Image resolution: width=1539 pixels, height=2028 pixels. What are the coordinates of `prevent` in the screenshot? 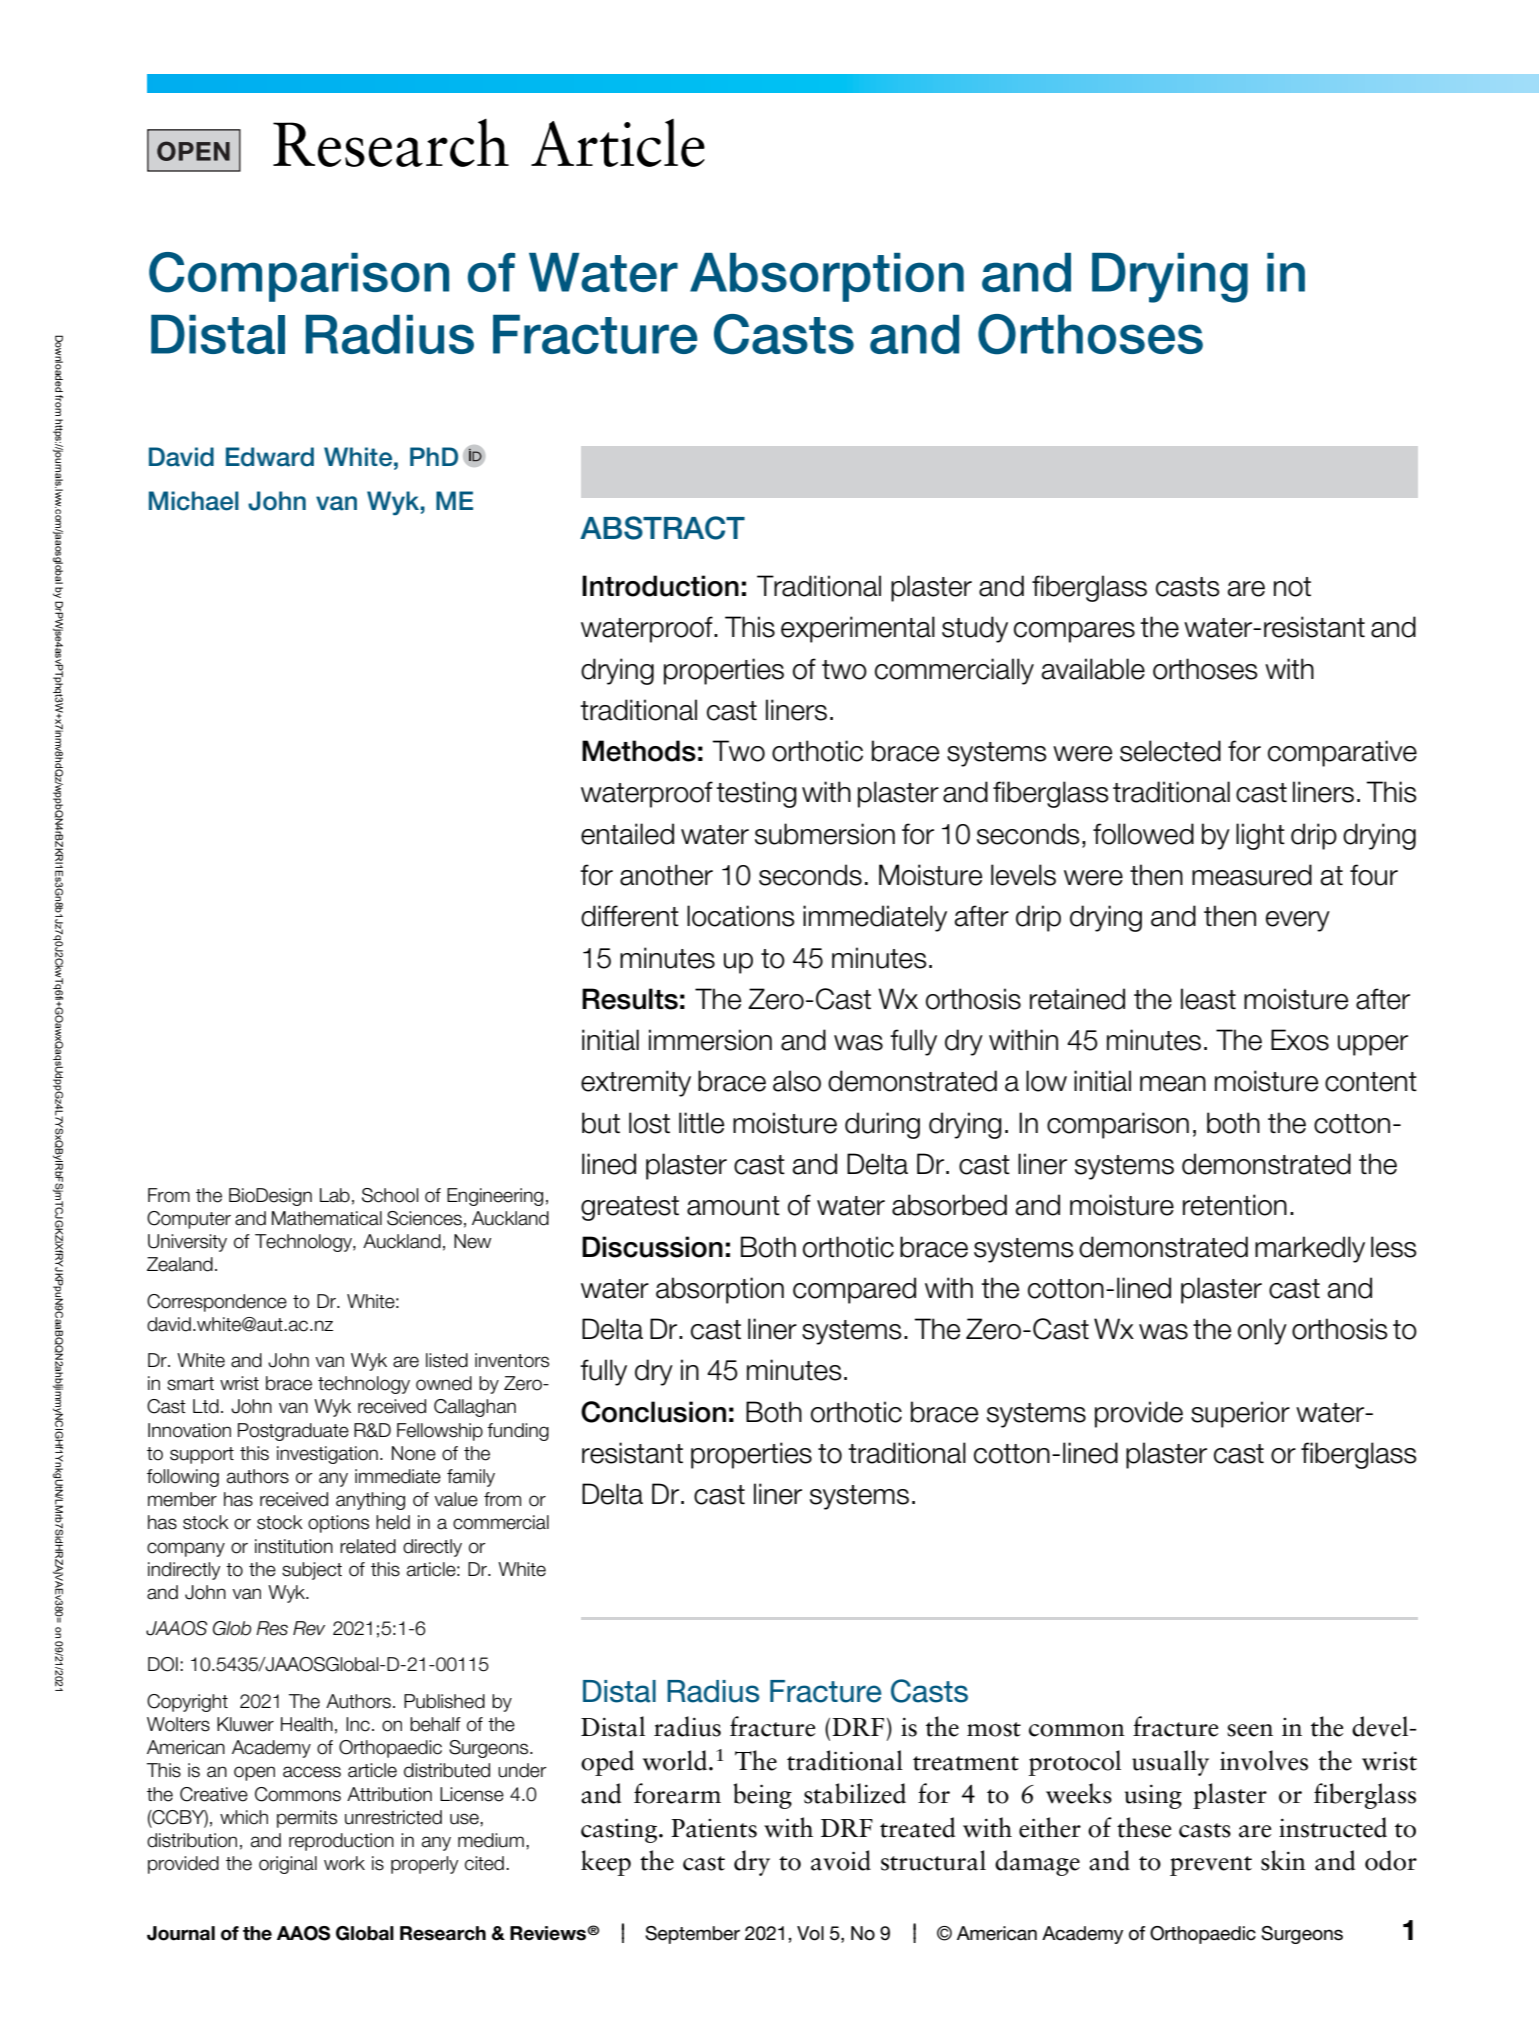 It's located at (1211, 1866).
